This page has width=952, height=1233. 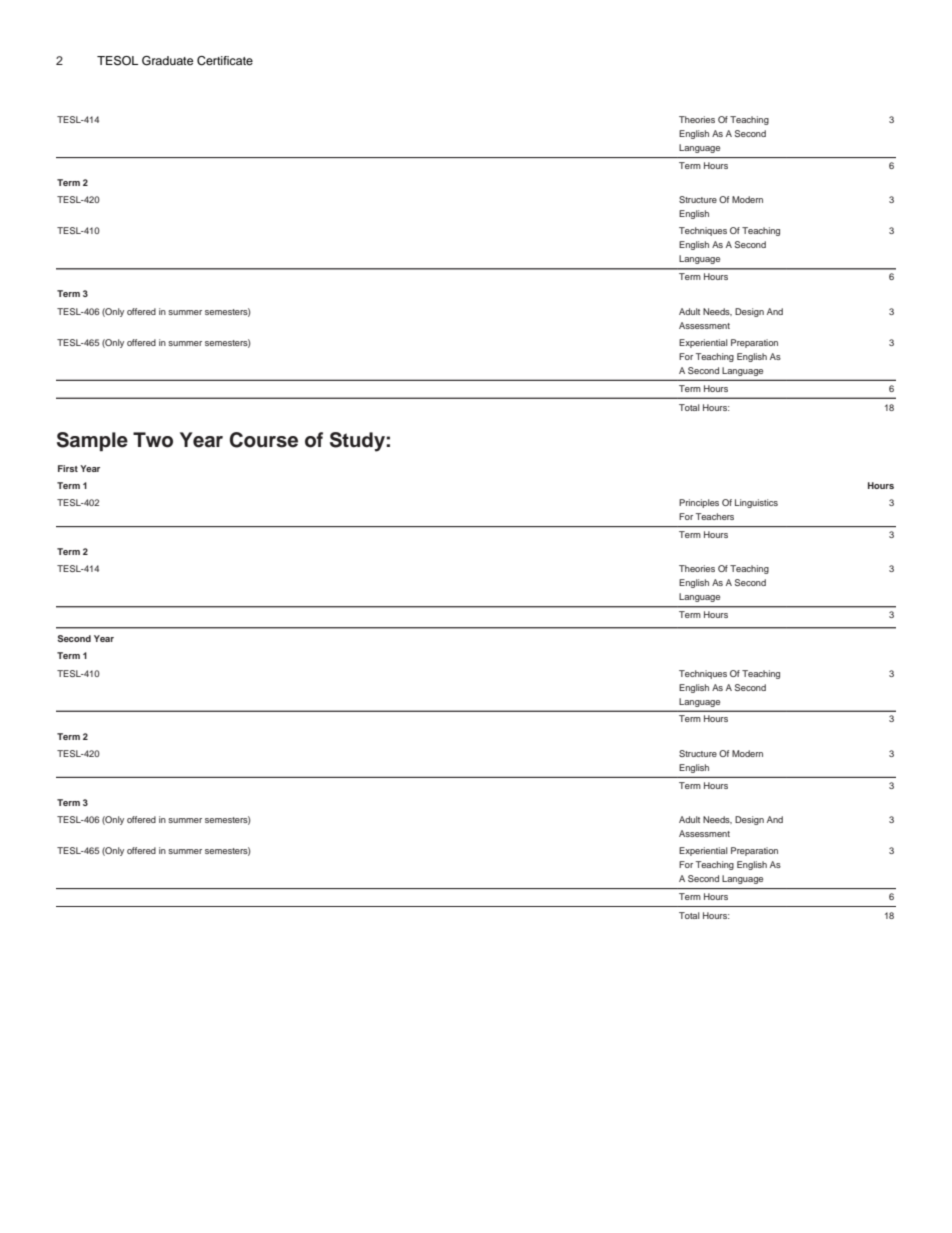 What do you see at coordinates (699, 503) in the page?
I see `Principles` at bounding box center [699, 503].
